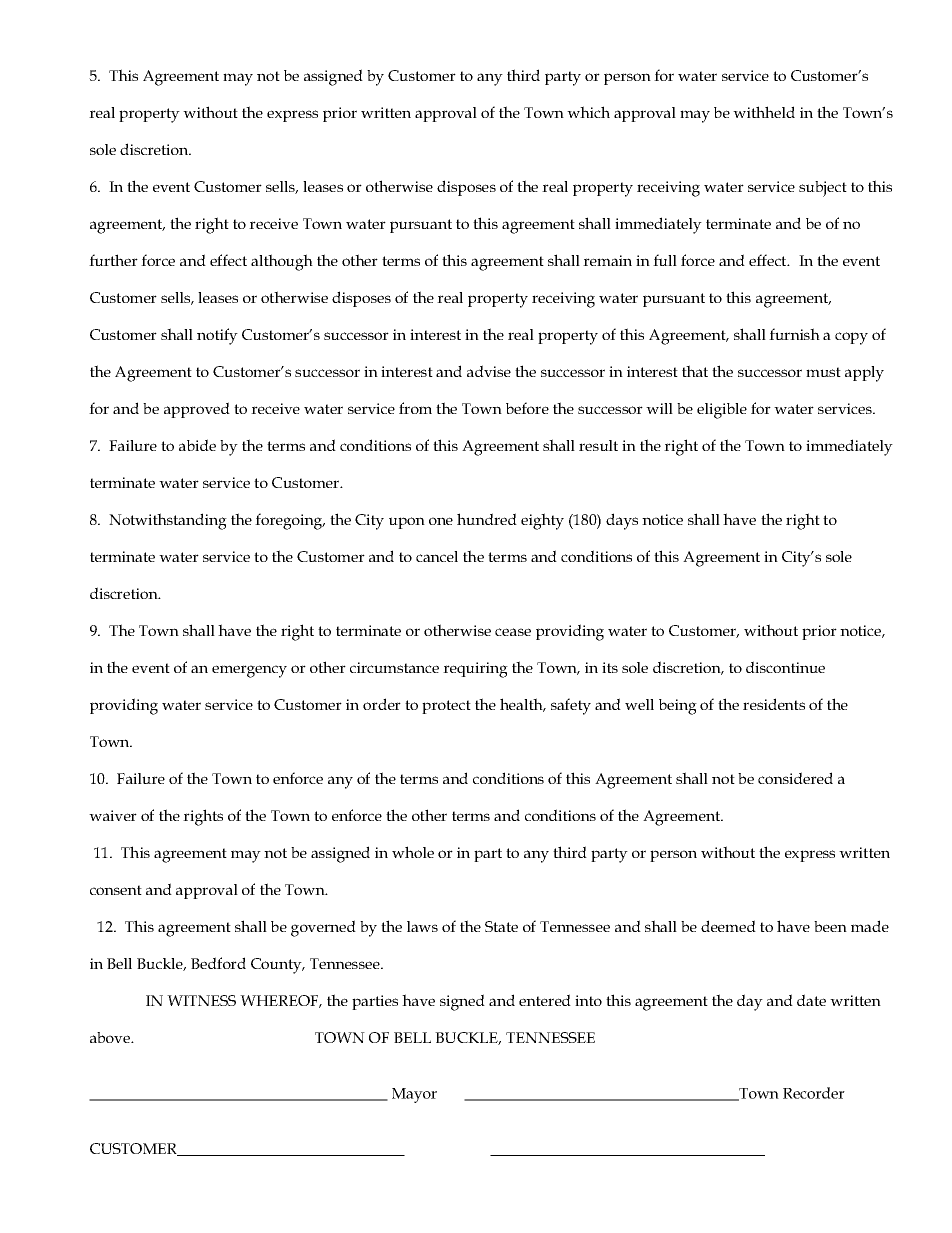 The width and height of the screenshot is (952, 1233). What do you see at coordinates (588, 112) in the screenshot?
I see `which` at bounding box center [588, 112].
